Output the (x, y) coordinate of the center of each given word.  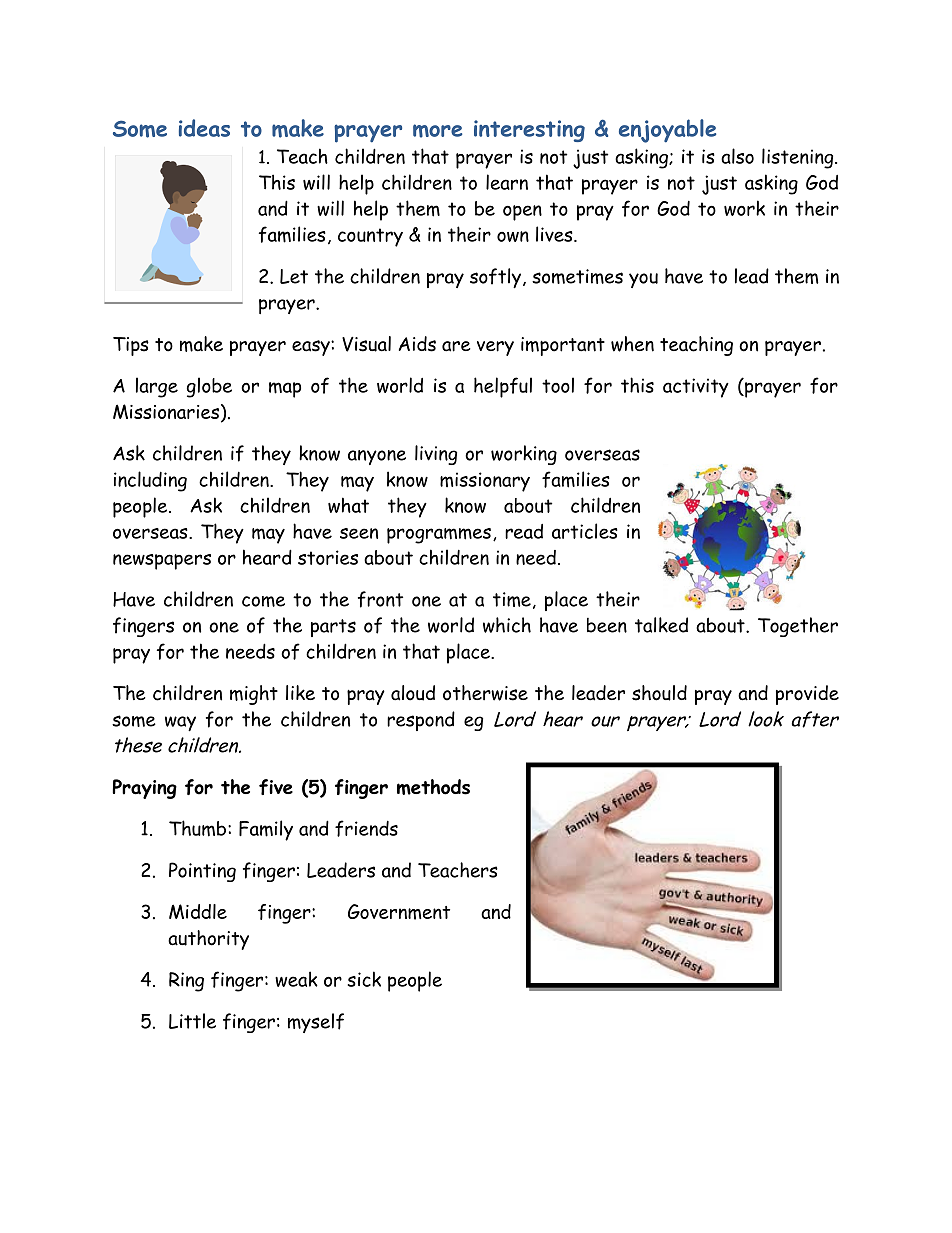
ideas (204, 128)
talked (661, 625)
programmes (439, 536)
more (437, 131)
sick (364, 979)
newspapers (162, 562)
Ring (186, 982)
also (737, 156)
